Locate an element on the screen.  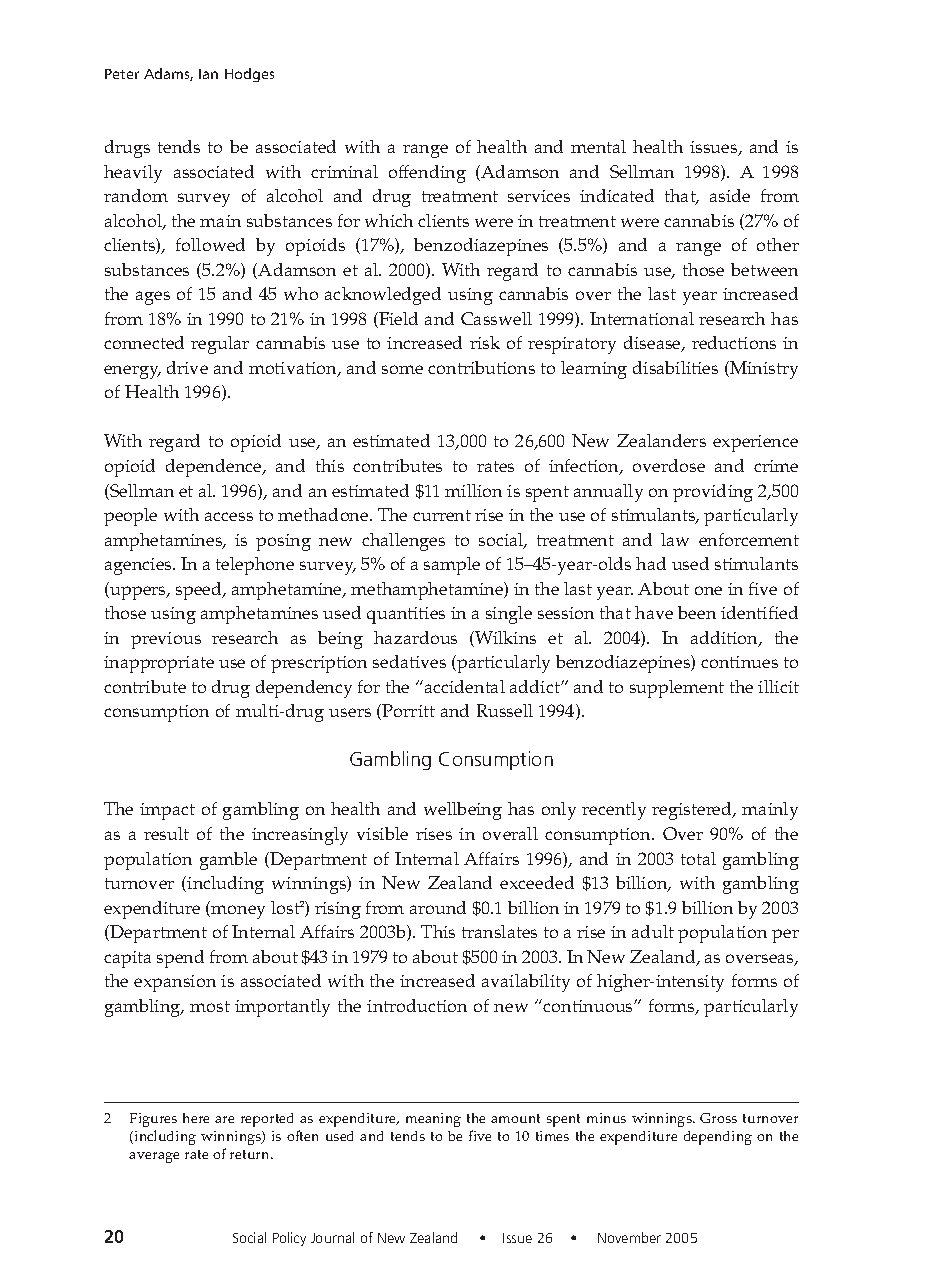
disabilities is located at coordinates (675, 367).
